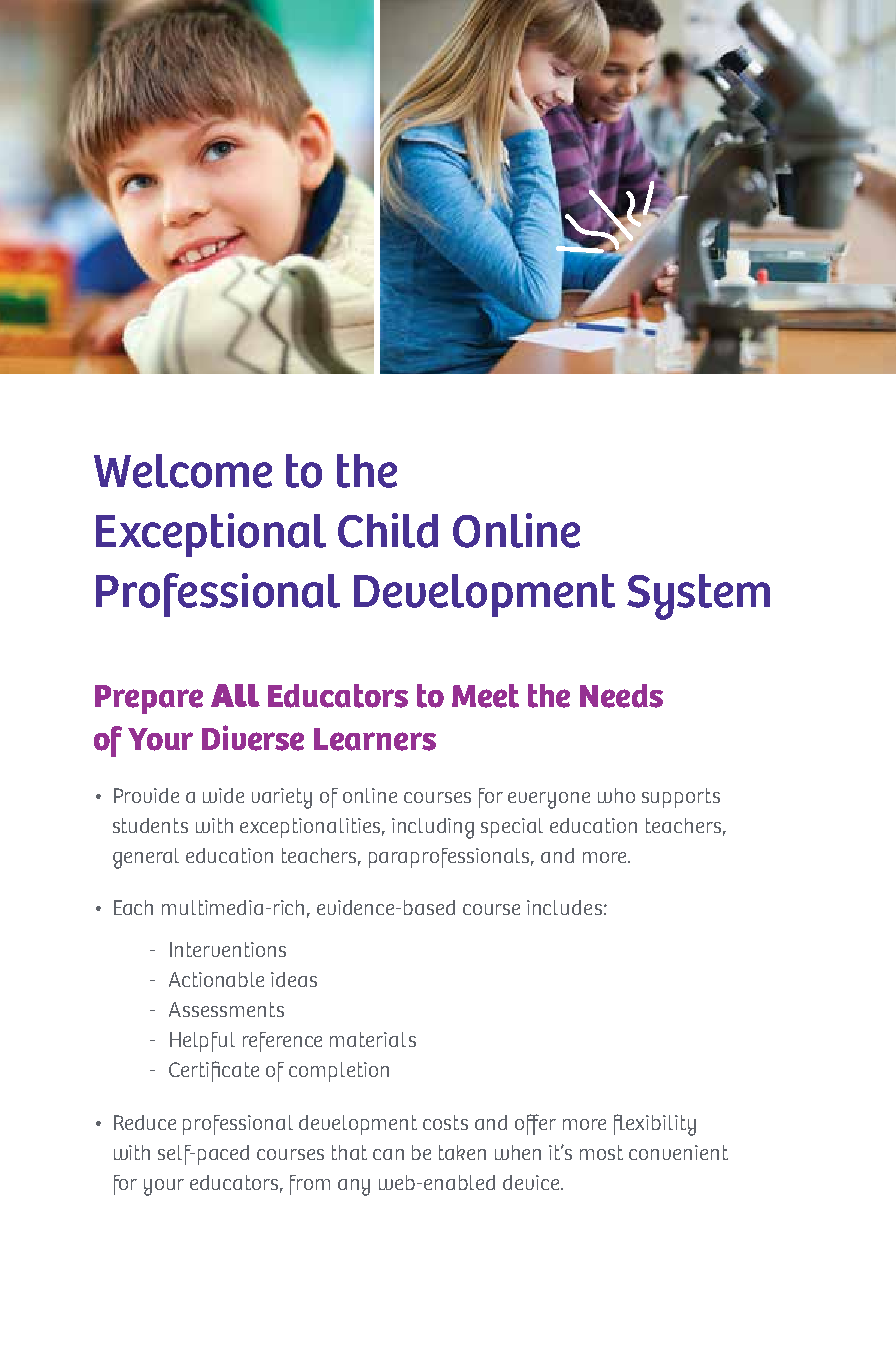 This screenshot has width=896, height=1345. Describe the element at coordinates (223, 795) in the screenshot. I see `wide` at that location.
